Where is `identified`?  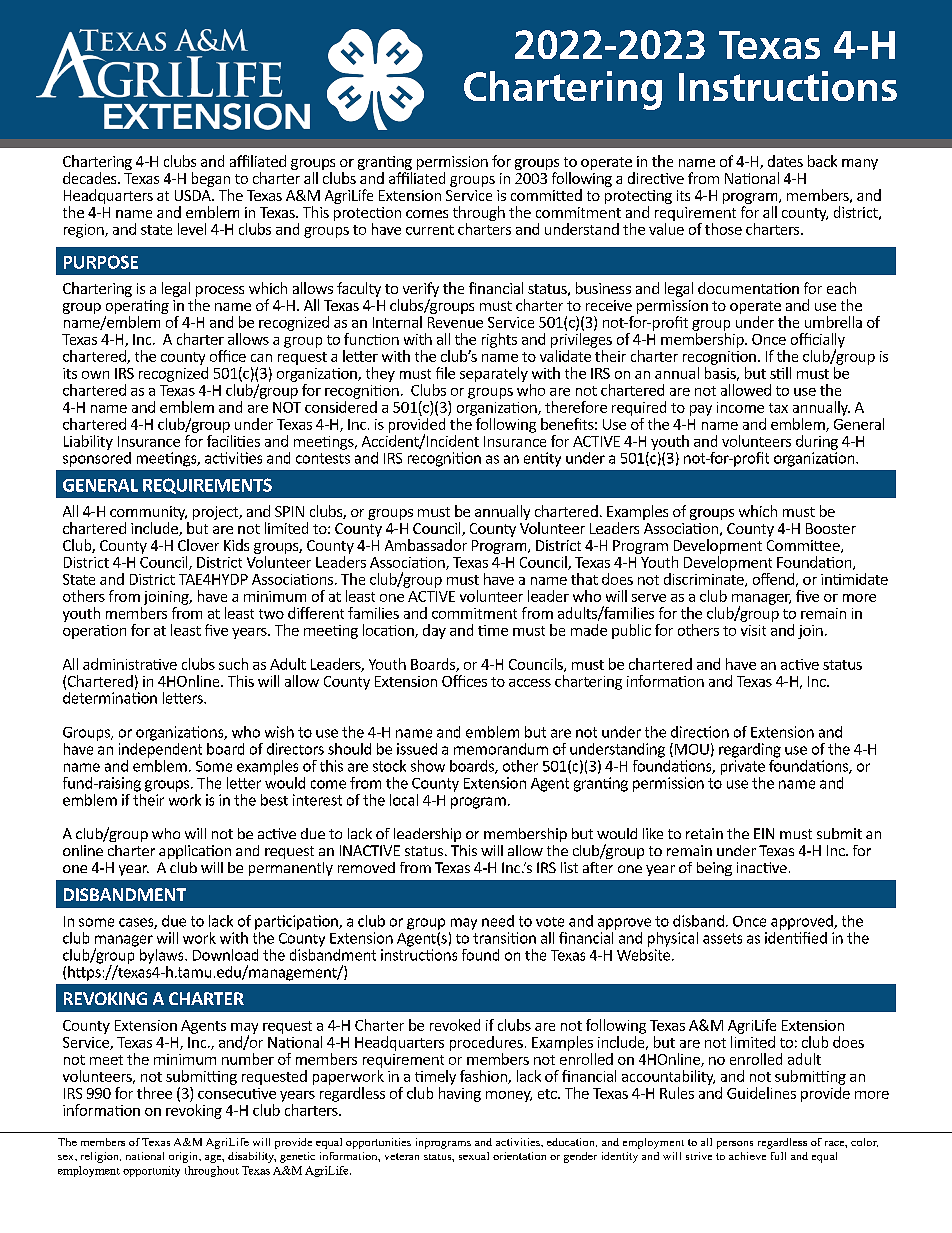
identified is located at coordinates (796, 936).
